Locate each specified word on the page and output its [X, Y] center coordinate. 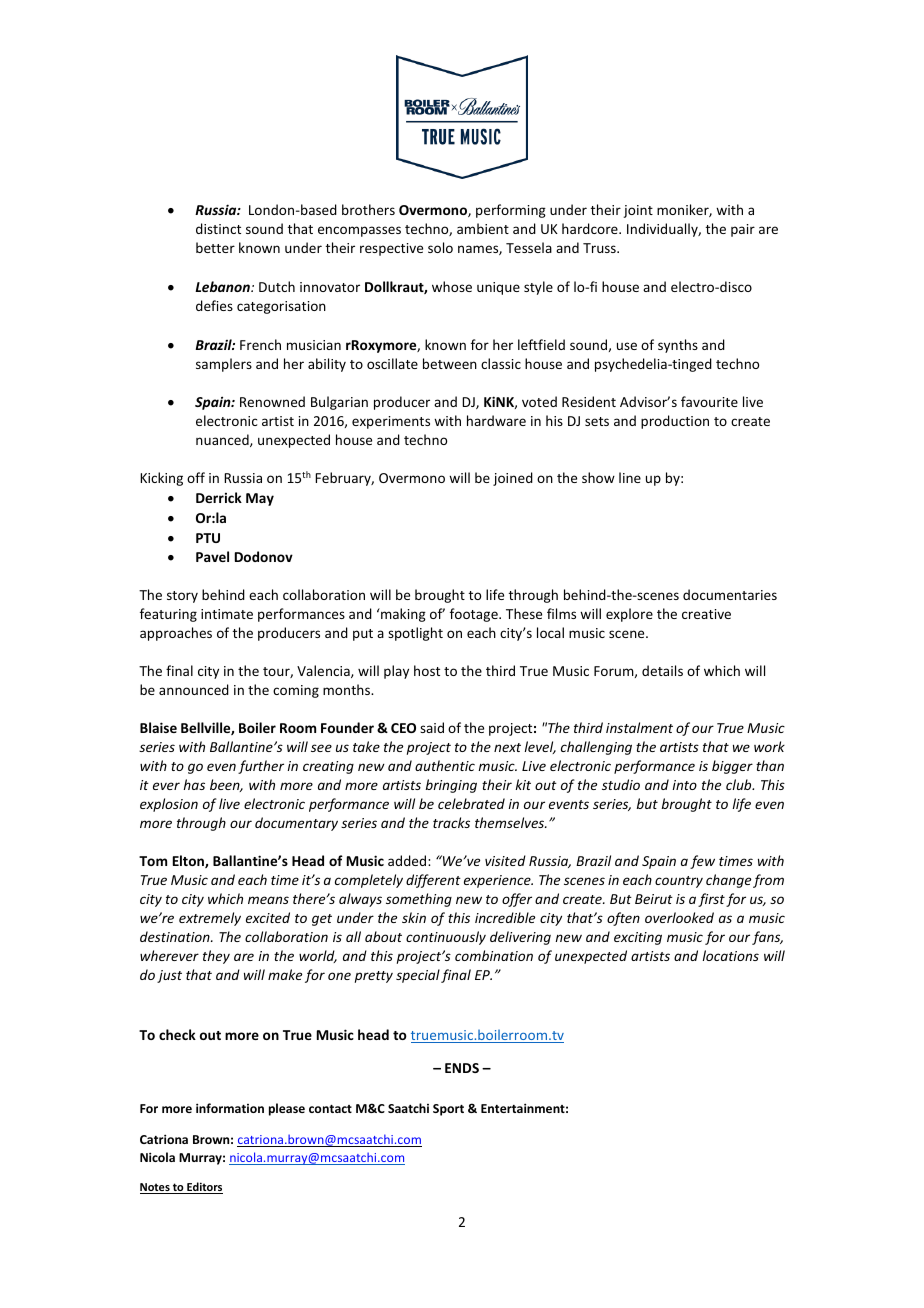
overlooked [679, 917]
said [432, 727]
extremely [210, 919]
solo [440, 247]
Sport [448, 1110]
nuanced [223, 440]
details [662, 670]
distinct [218, 228]
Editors [204, 1188]
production [675, 422]
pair [743, 230]
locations [730, 955]
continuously [446, 938]
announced [194, 689]
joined [513, 479]
